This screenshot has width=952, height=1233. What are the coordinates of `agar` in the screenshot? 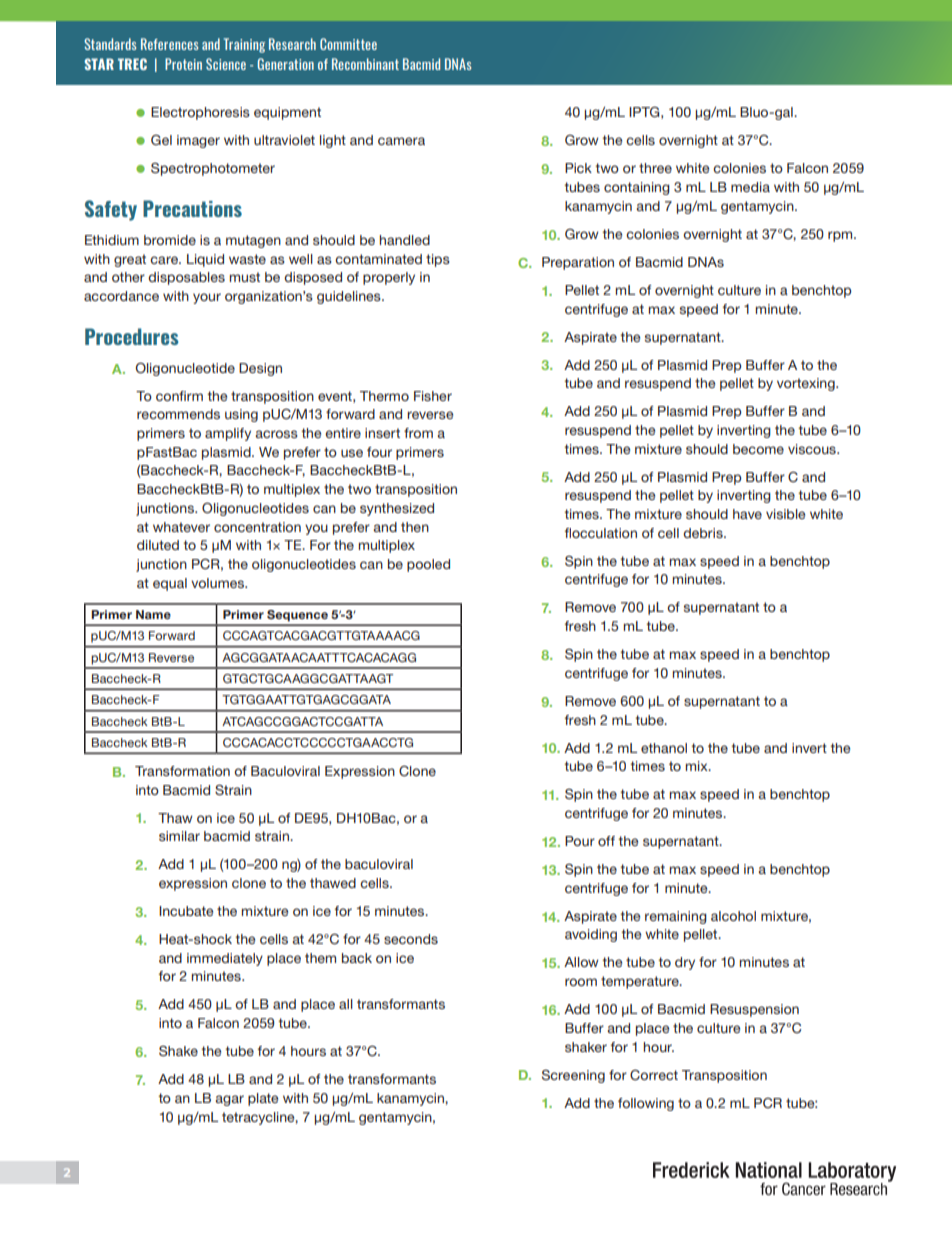 It's located at (229, 1100).
